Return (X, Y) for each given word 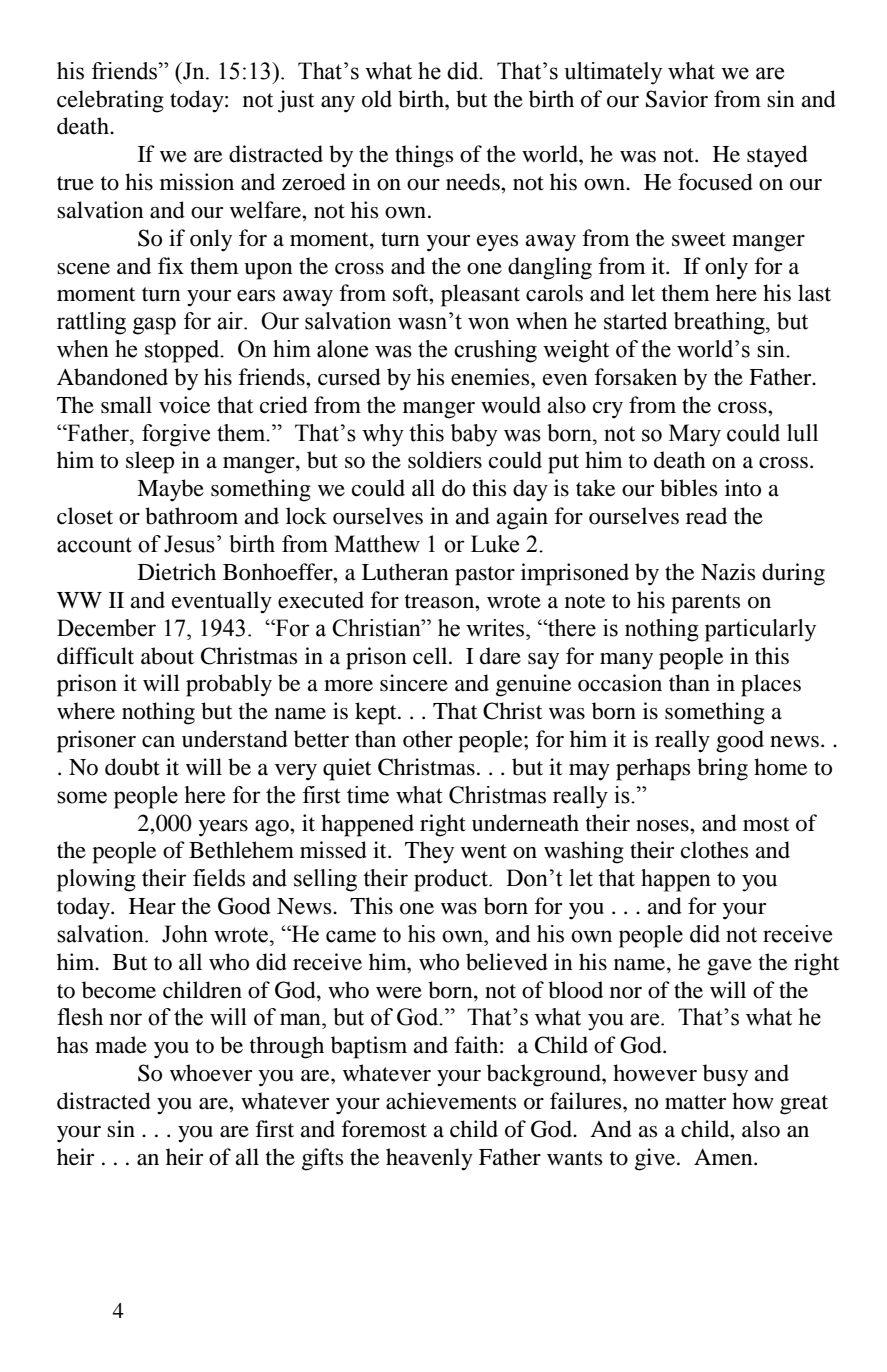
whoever (211, 1073)
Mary (695, 435)
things (424, 156)
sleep (150, 462)
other (428, 739)
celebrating (110, 101)
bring (722, 769)
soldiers (445, 460)
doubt (132, 767)
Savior (677, 99)
